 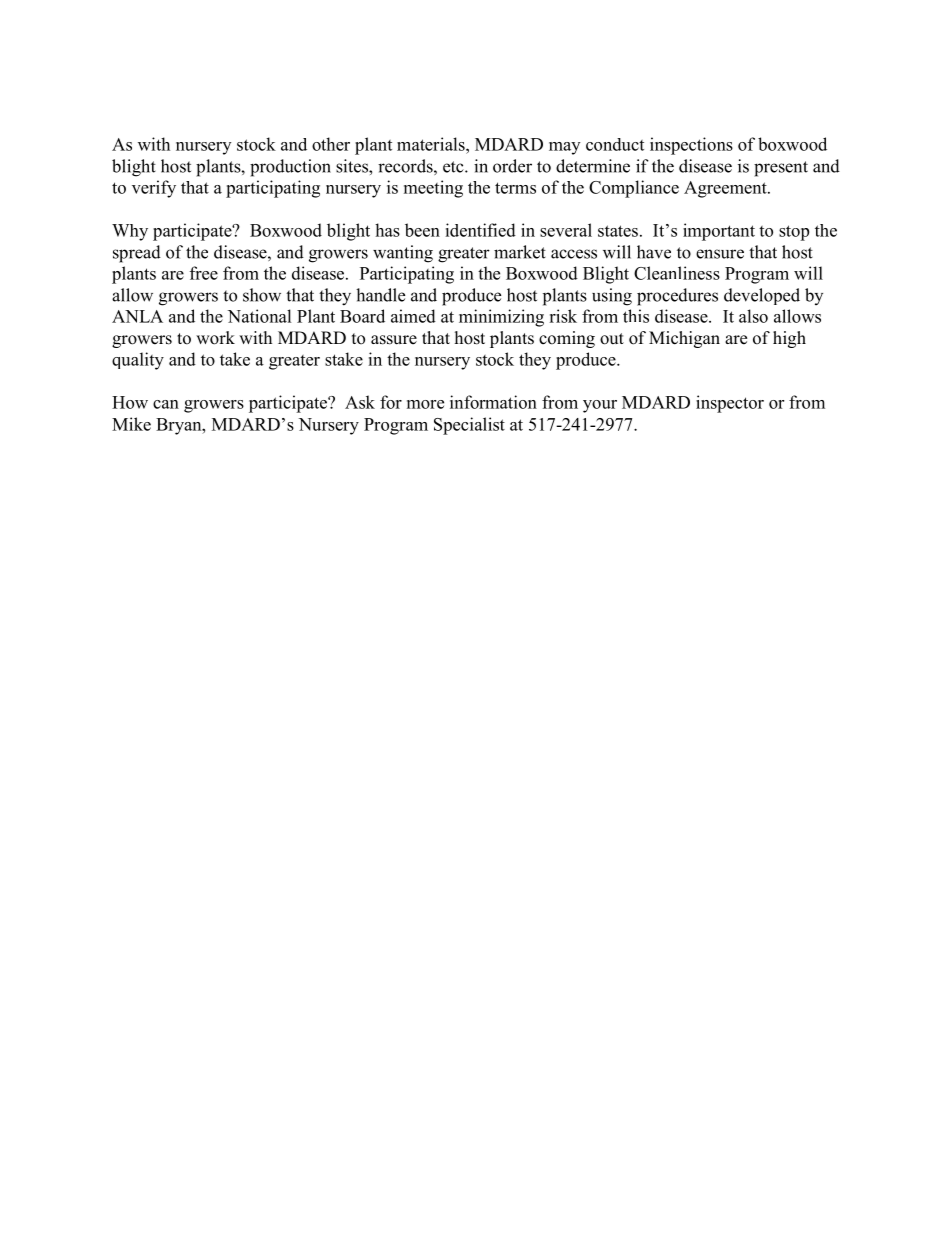 I want to click on work, so click(x=215, y=338).
